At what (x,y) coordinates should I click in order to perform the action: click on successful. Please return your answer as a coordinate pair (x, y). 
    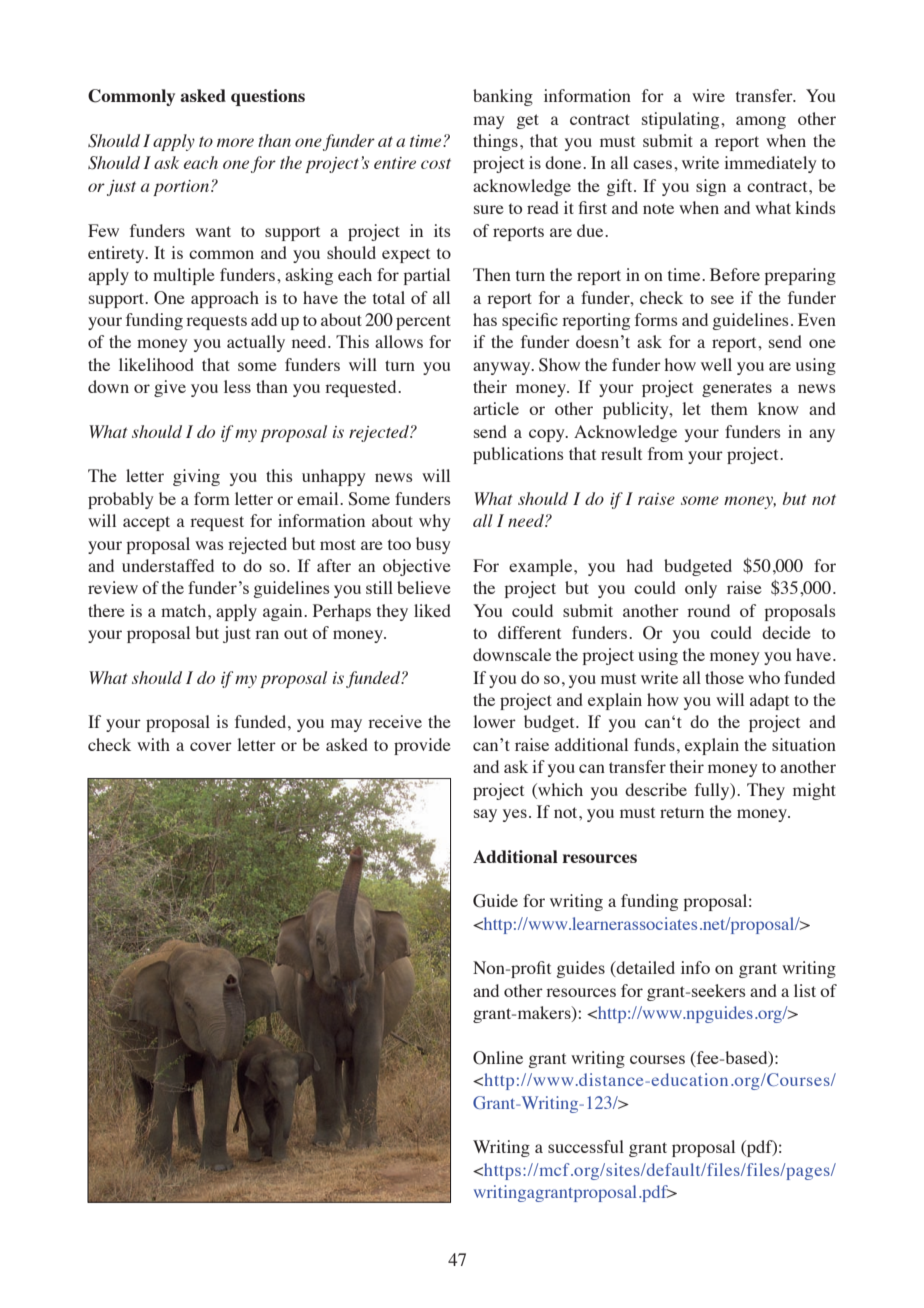
    Looking at the image, I should click on (586, 1146).
